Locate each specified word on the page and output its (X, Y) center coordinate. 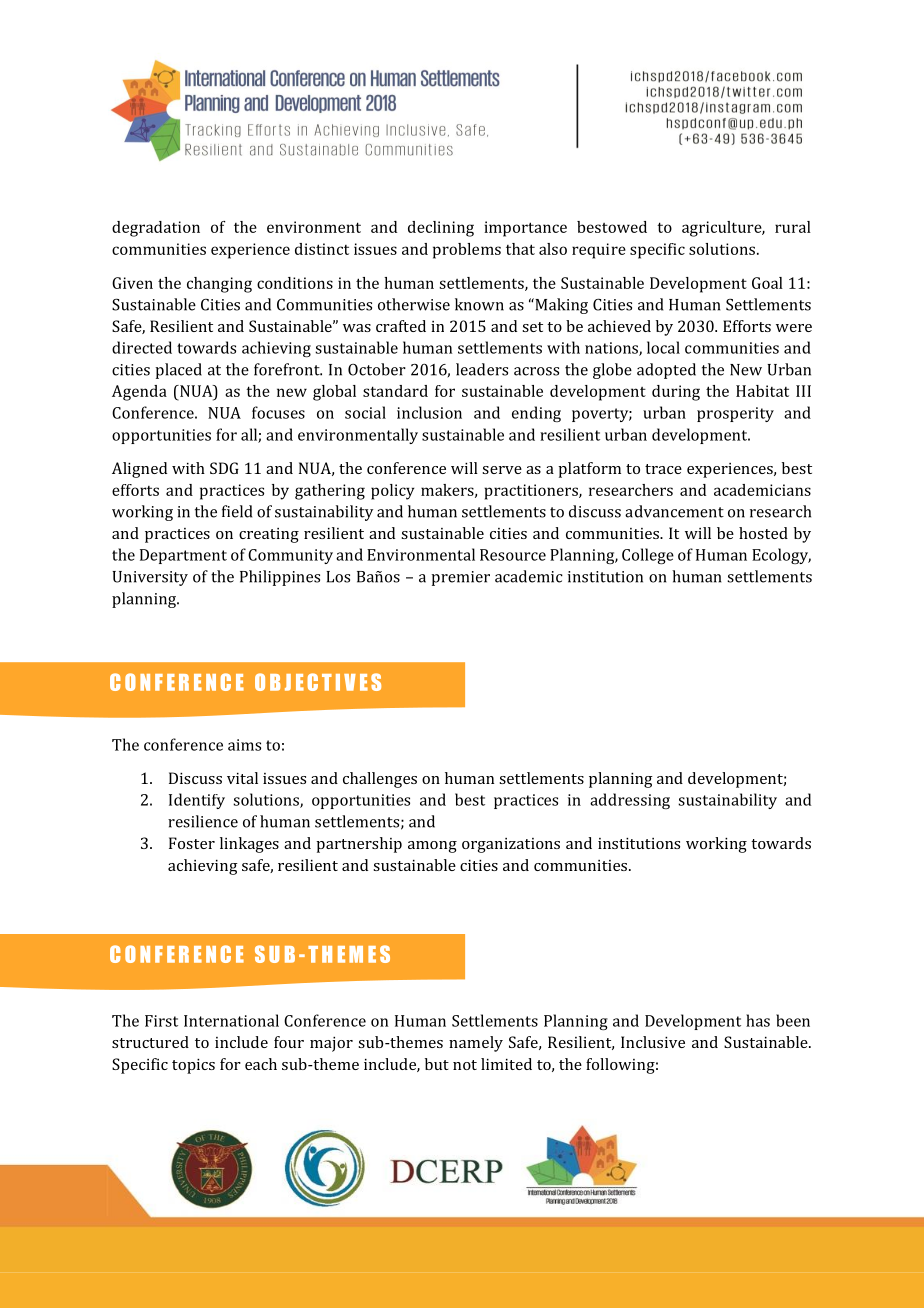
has (758, 1020)
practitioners (532, 492)
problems (467, 251)
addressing (630, 801)
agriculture (723, 229)
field (237, 511)
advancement (674, 511)
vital (242, 778)
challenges (380, 780)
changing (219, 285)
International (231, 1020)
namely (476, 1044)
